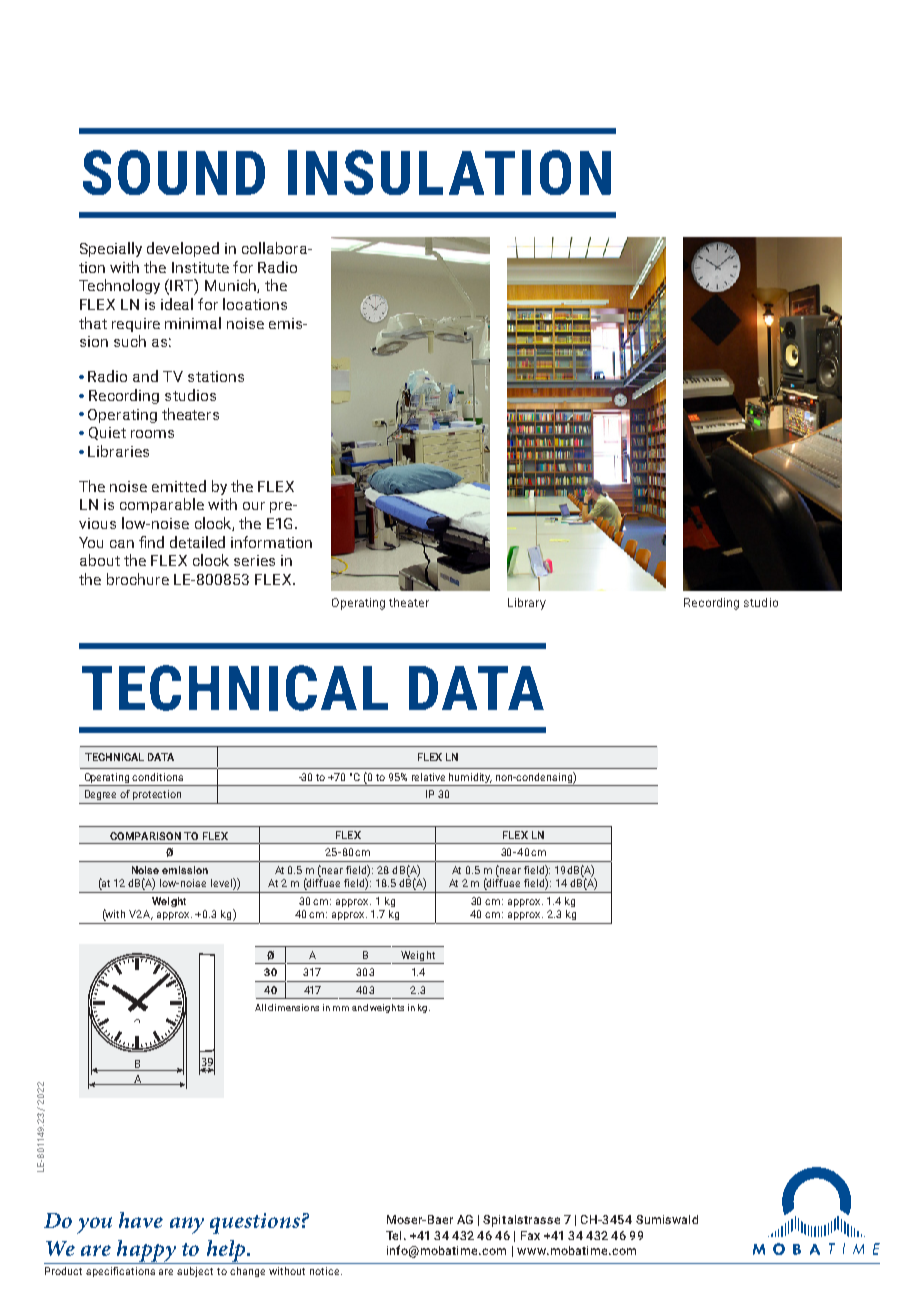 The image size is (924, 1308). What do you see at coordinates (141, 1220) in the document?
I see `have` at bounding box center [141, 1220].
